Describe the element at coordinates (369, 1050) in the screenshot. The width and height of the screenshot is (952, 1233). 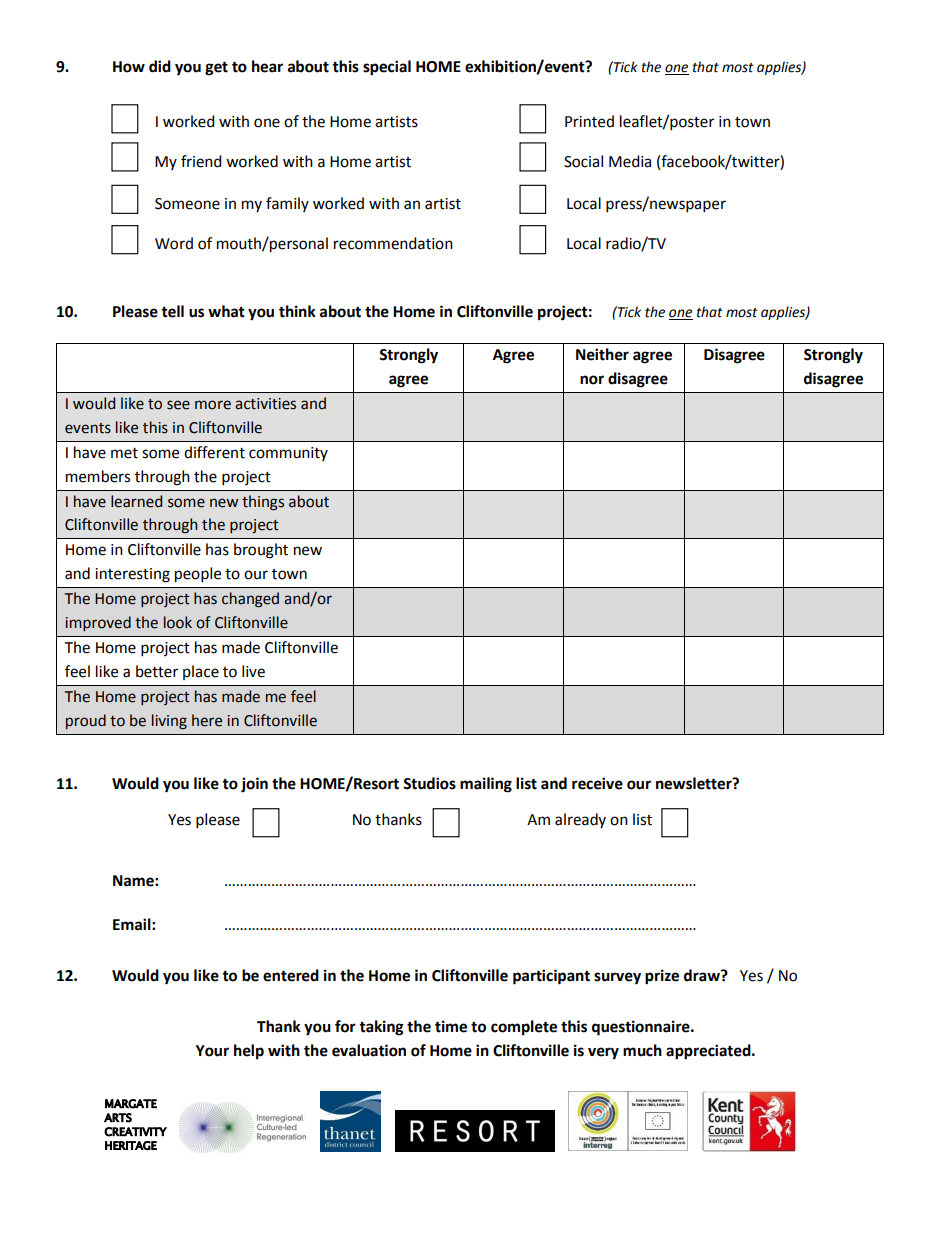
I see `evaluation` at that location.
